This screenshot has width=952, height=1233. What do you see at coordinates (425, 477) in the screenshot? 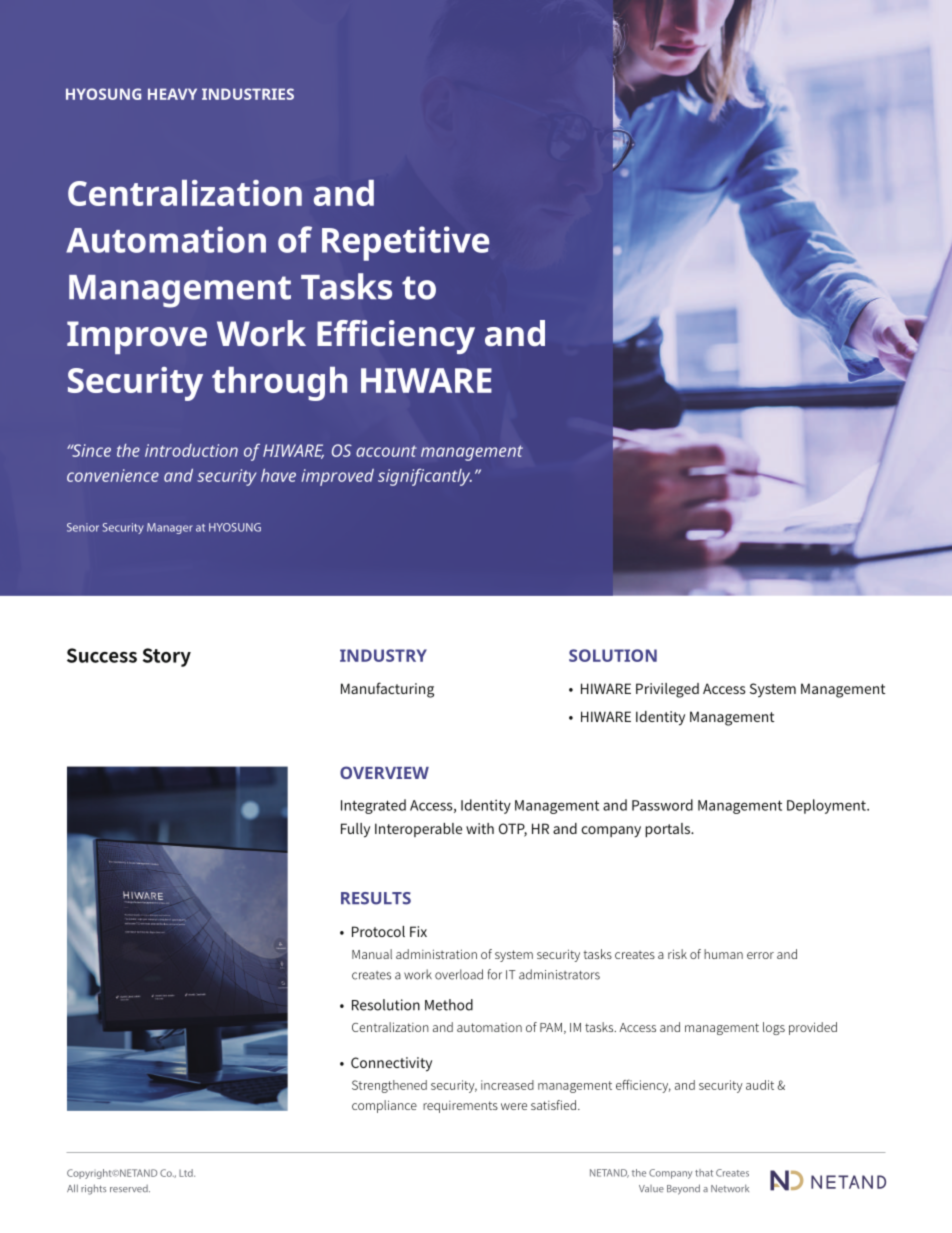
I see `significantly` at bounding box center [425, 477].
